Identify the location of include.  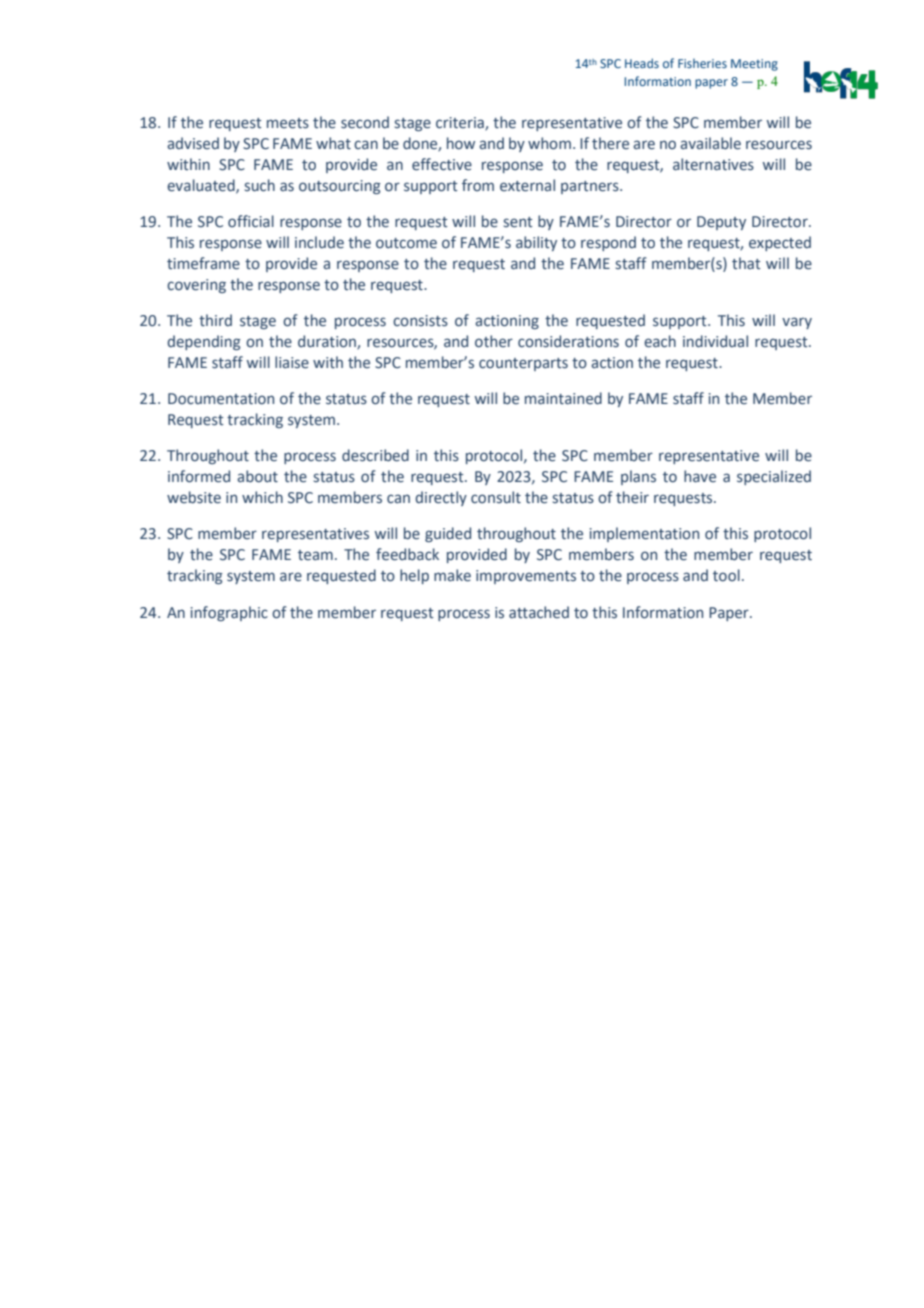
(319, 242).
